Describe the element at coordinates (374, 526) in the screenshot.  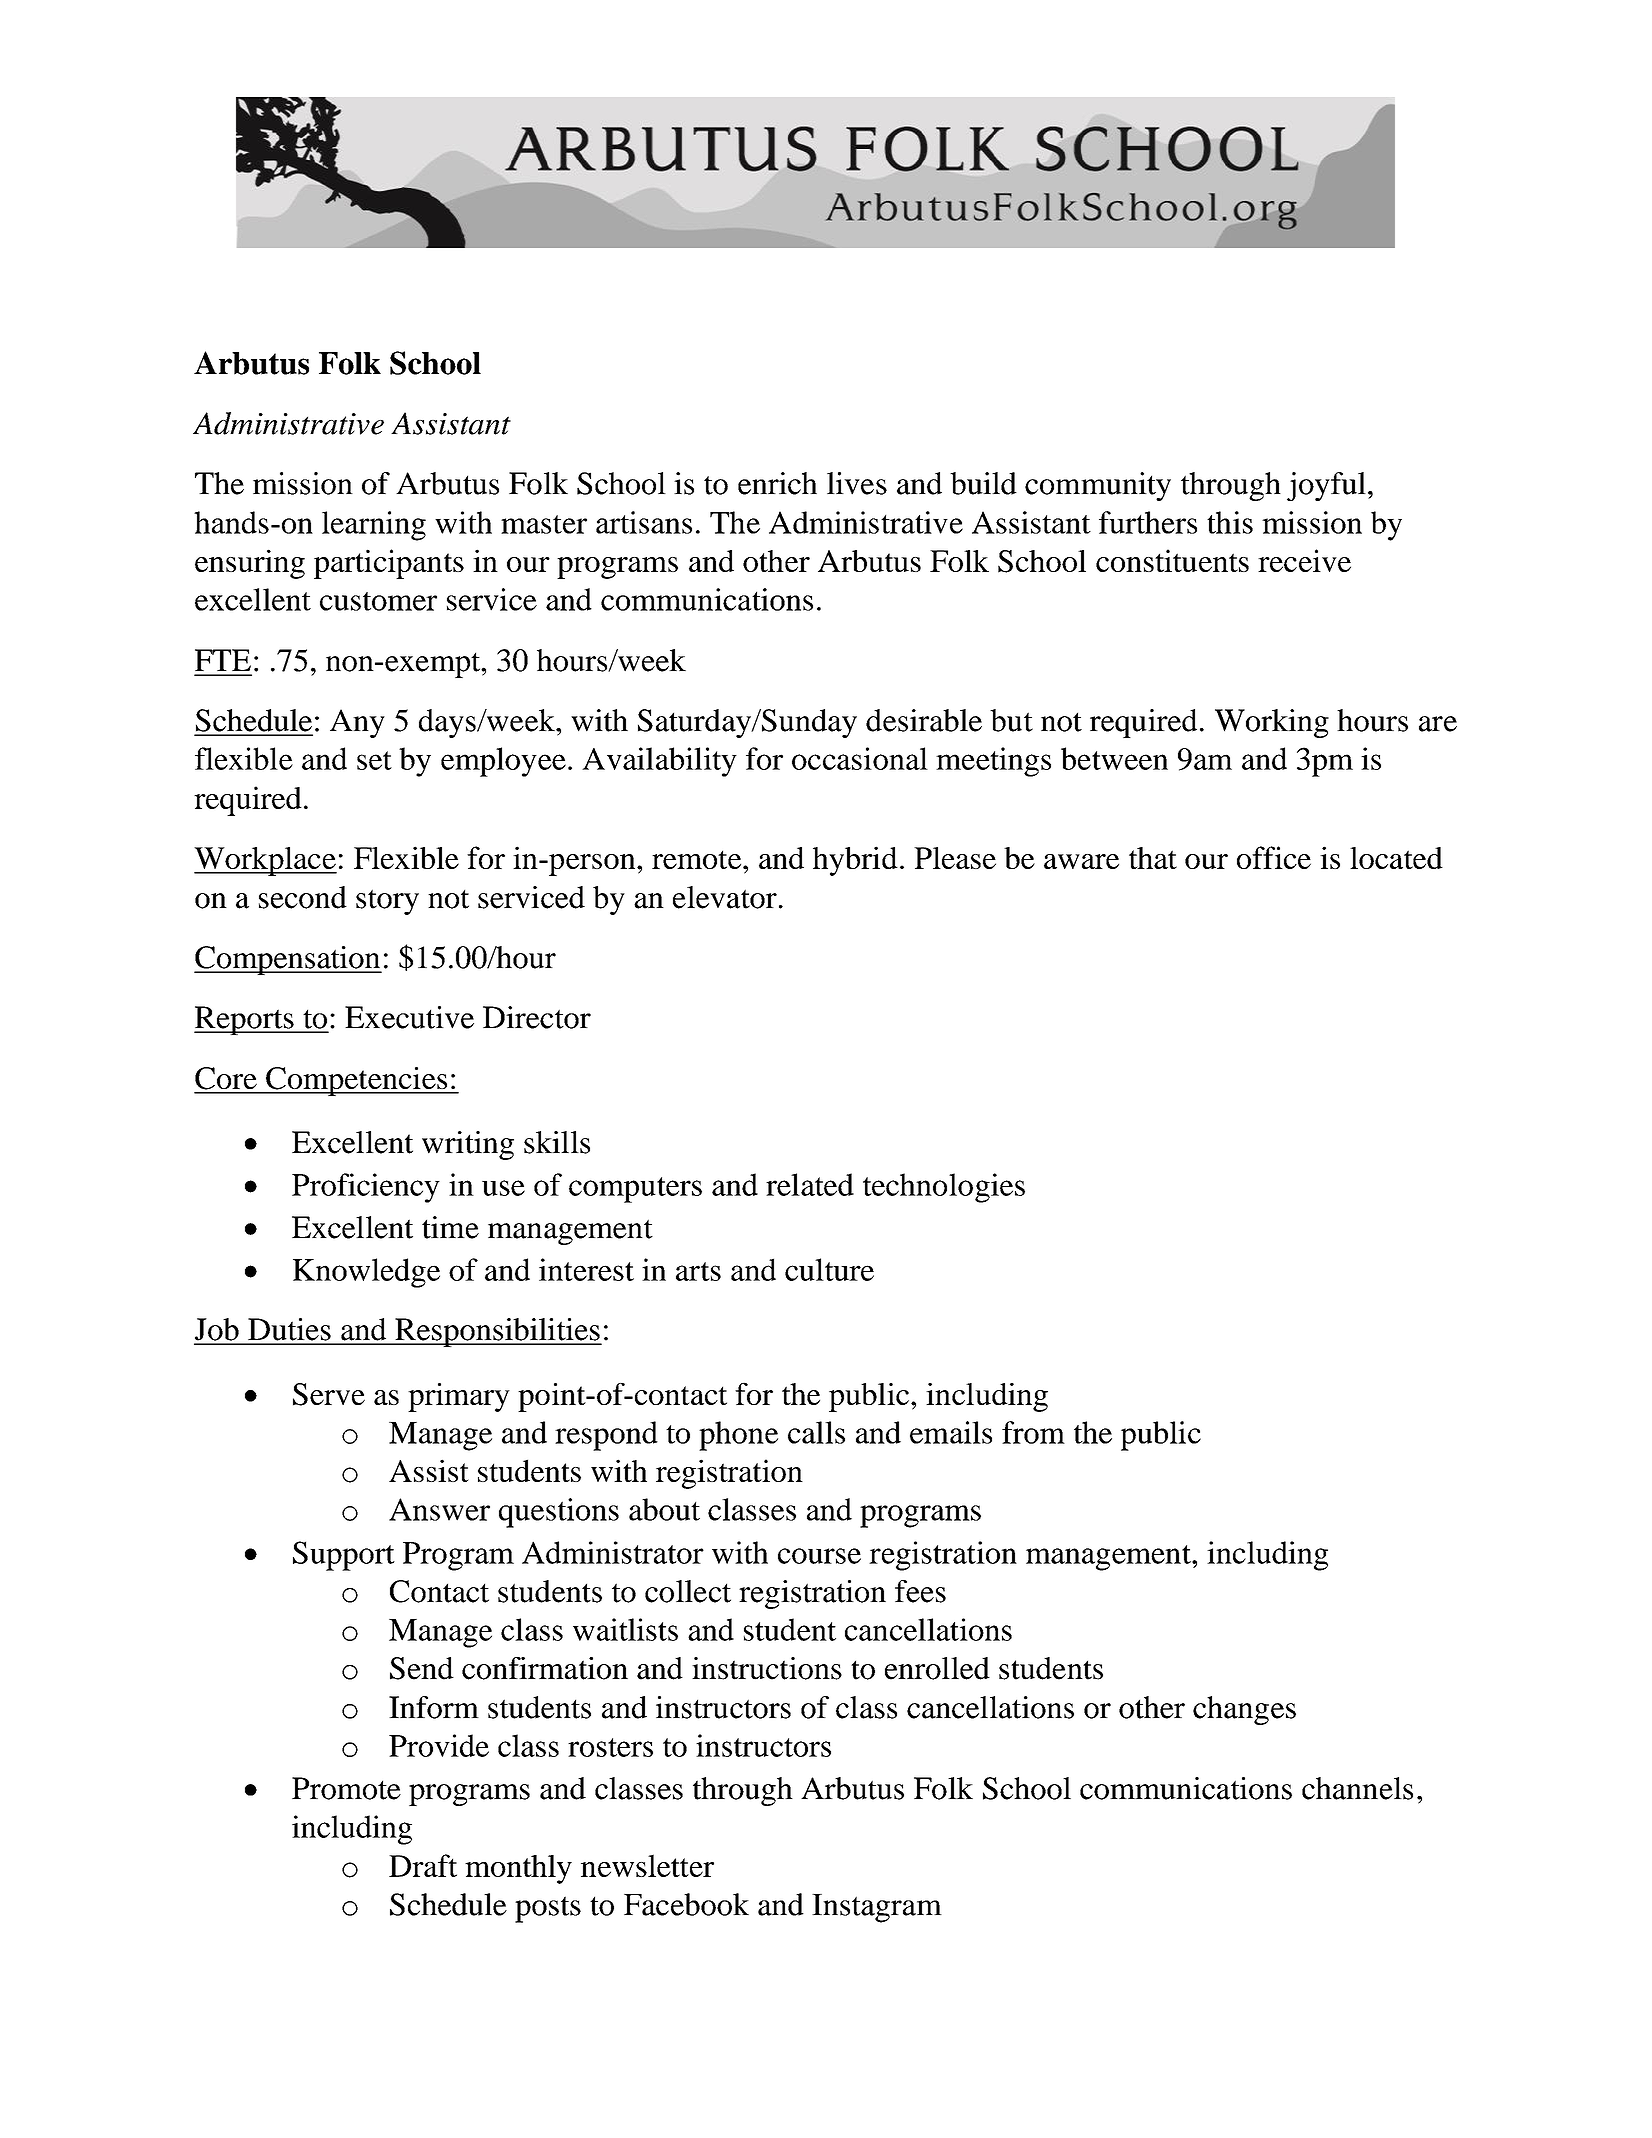
I see `learning` at that location.
